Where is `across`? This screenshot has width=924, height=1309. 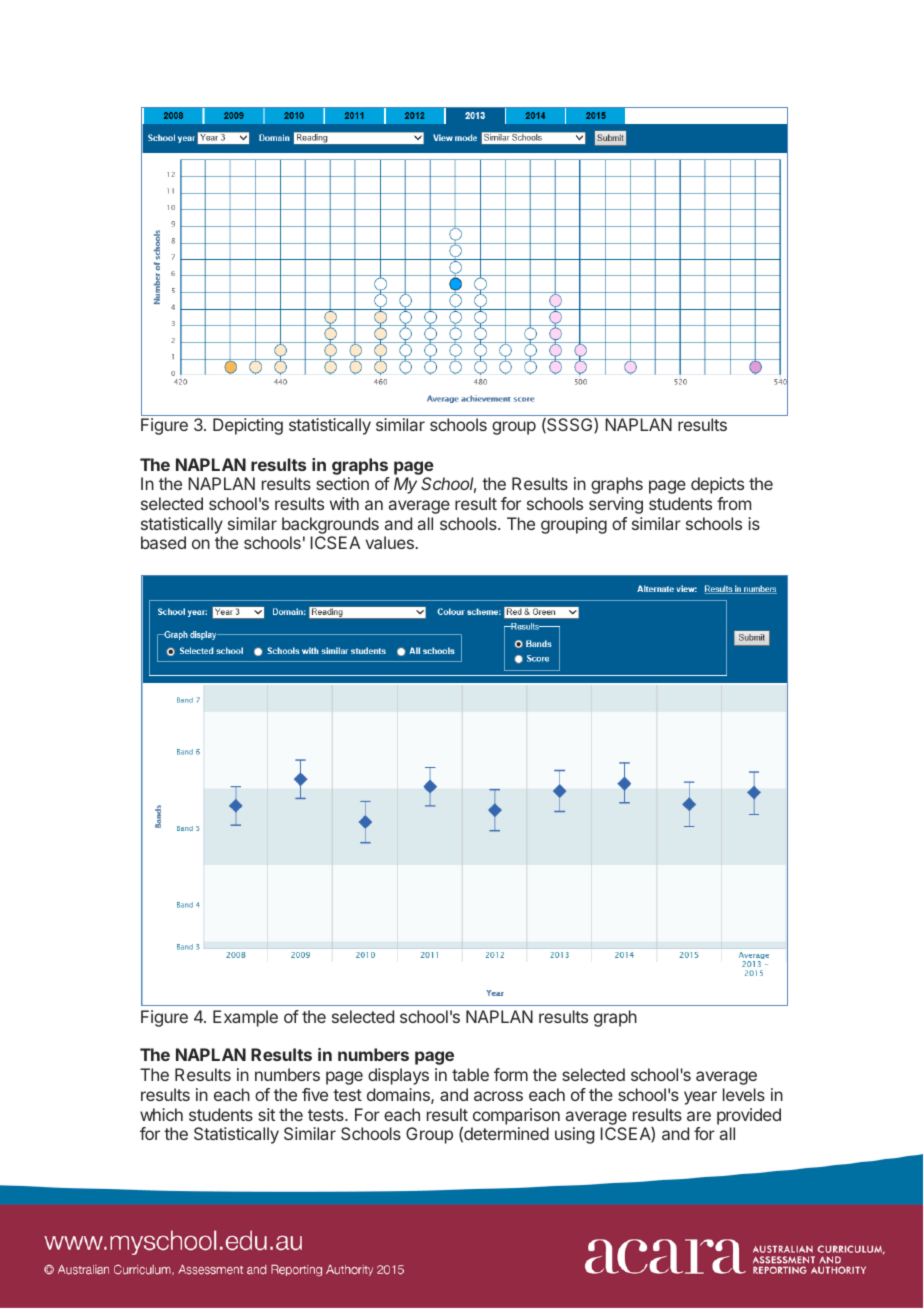
across is located at coordinates (498, 1096).
